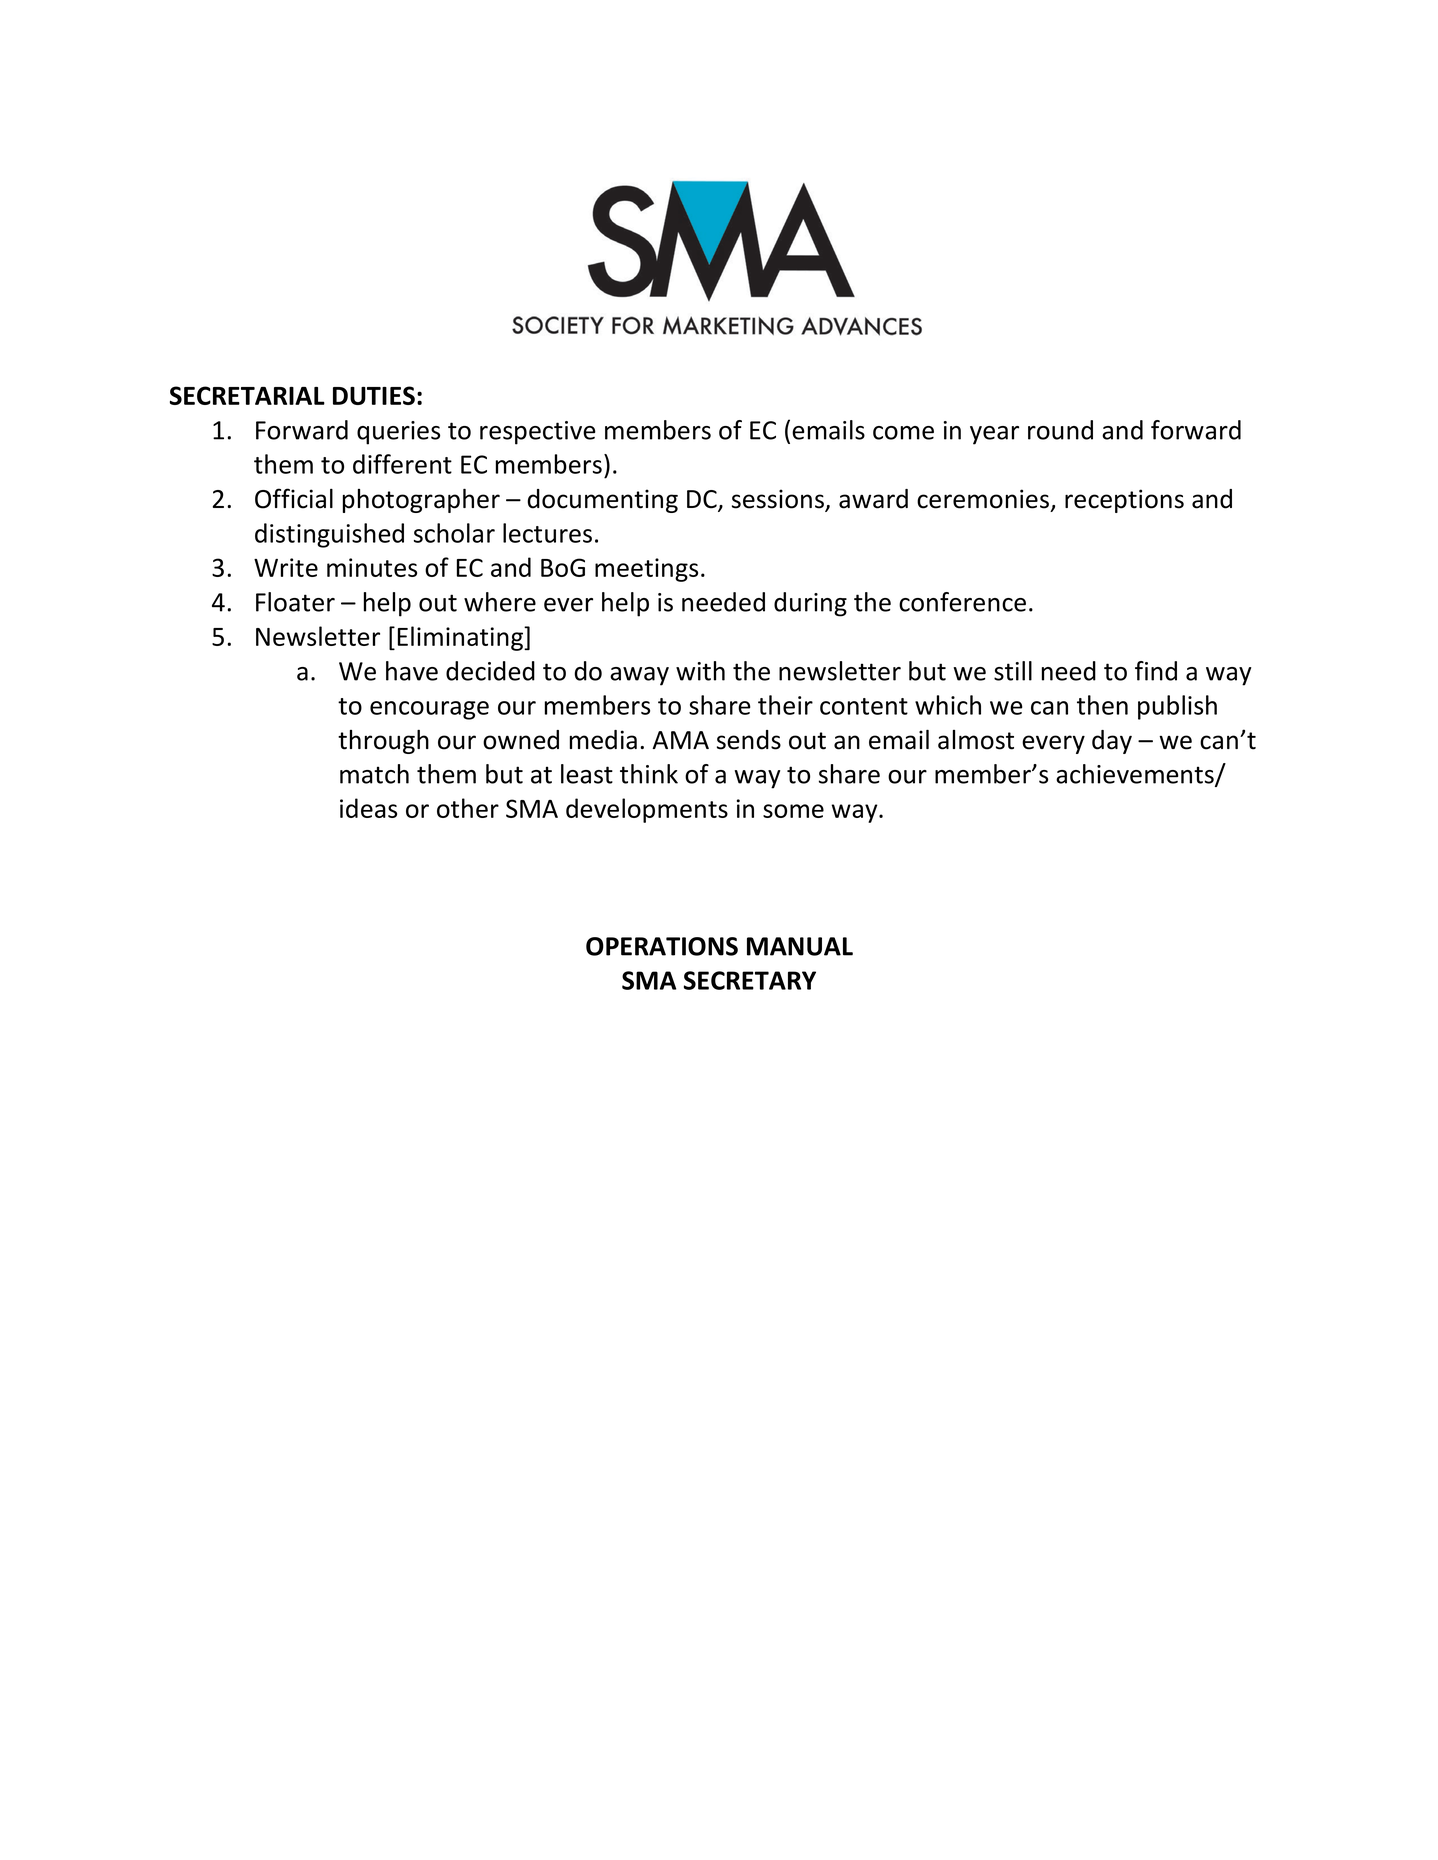  I want to click on OPERATIONS, so click(662, 946).
